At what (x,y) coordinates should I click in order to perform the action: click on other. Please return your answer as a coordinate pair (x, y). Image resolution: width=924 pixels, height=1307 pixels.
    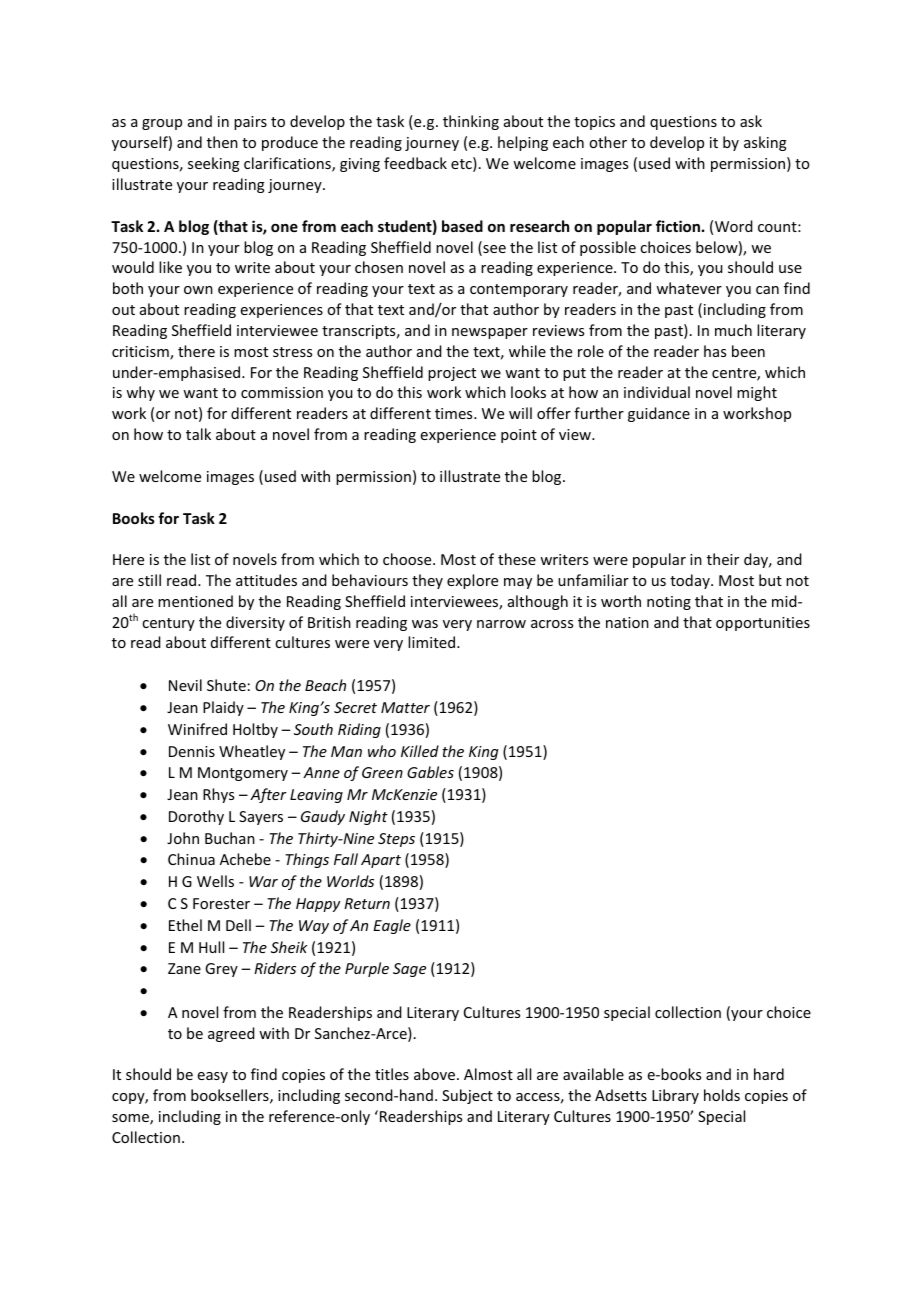
    Looking at the image, I should click on (608, 142).
